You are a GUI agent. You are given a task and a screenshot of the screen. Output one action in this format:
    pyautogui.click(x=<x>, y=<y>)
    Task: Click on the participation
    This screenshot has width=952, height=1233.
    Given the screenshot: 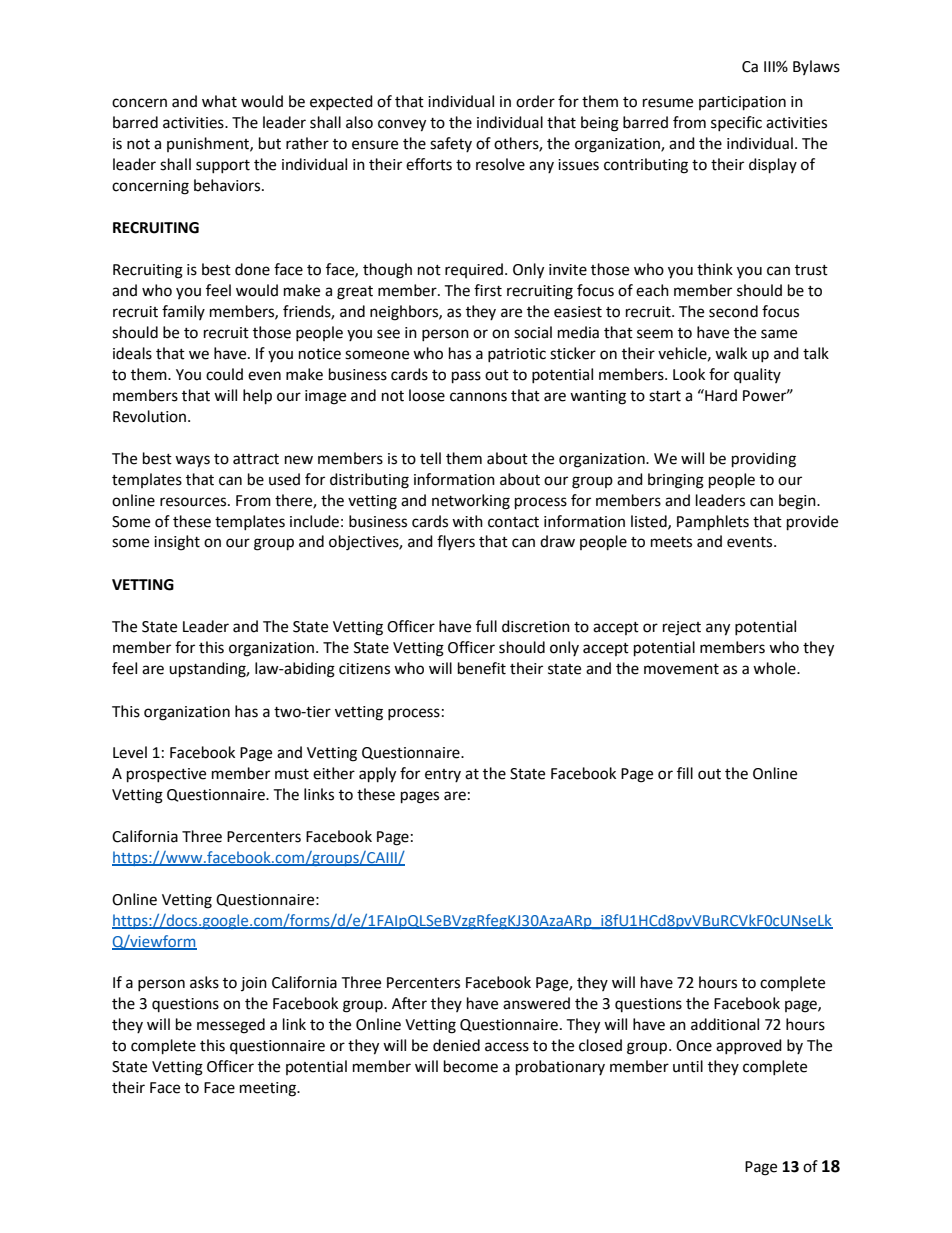 What is the action you would take?
    pyautogui.click(x=742, y=103)
